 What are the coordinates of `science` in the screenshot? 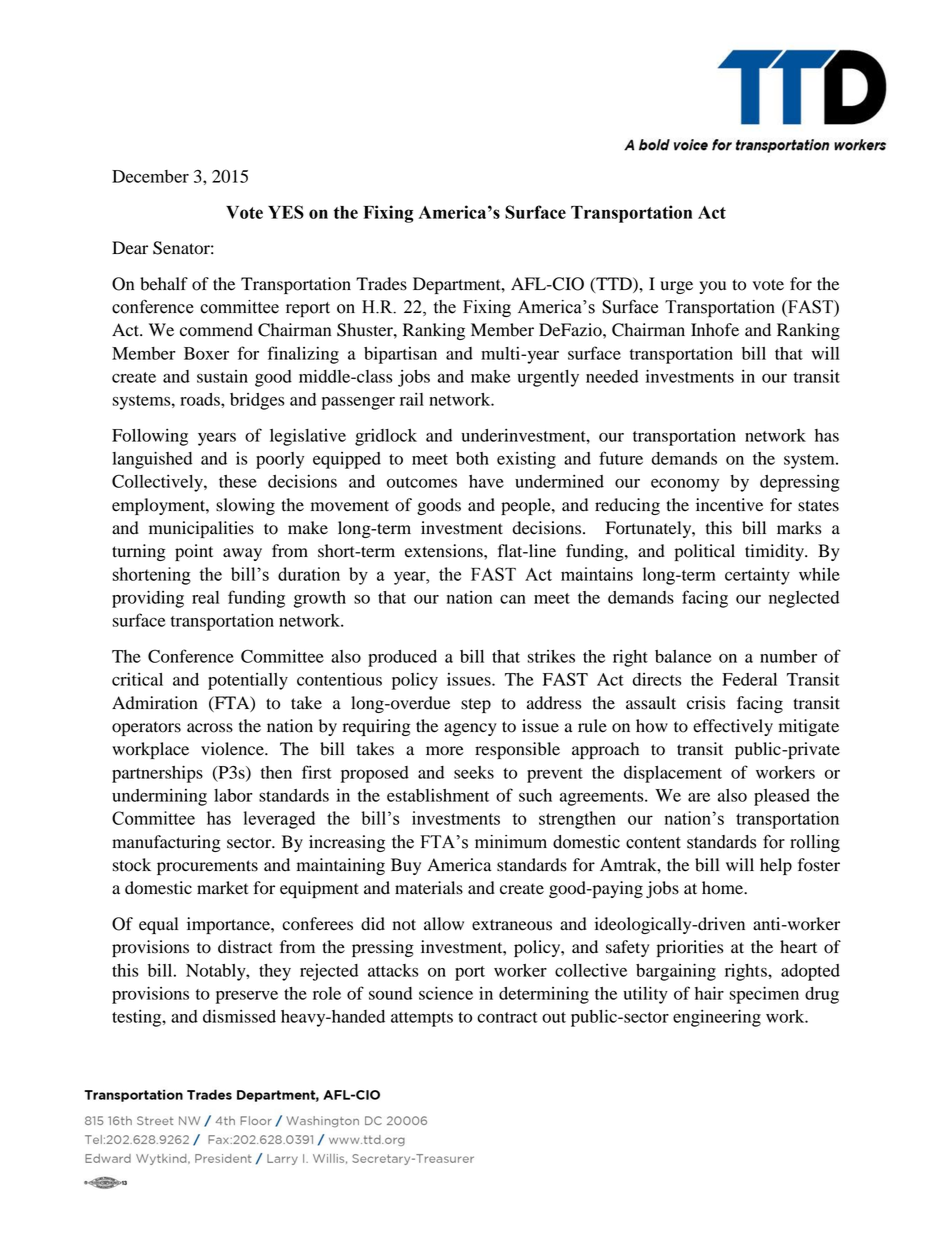 It's located at (446, 993).
